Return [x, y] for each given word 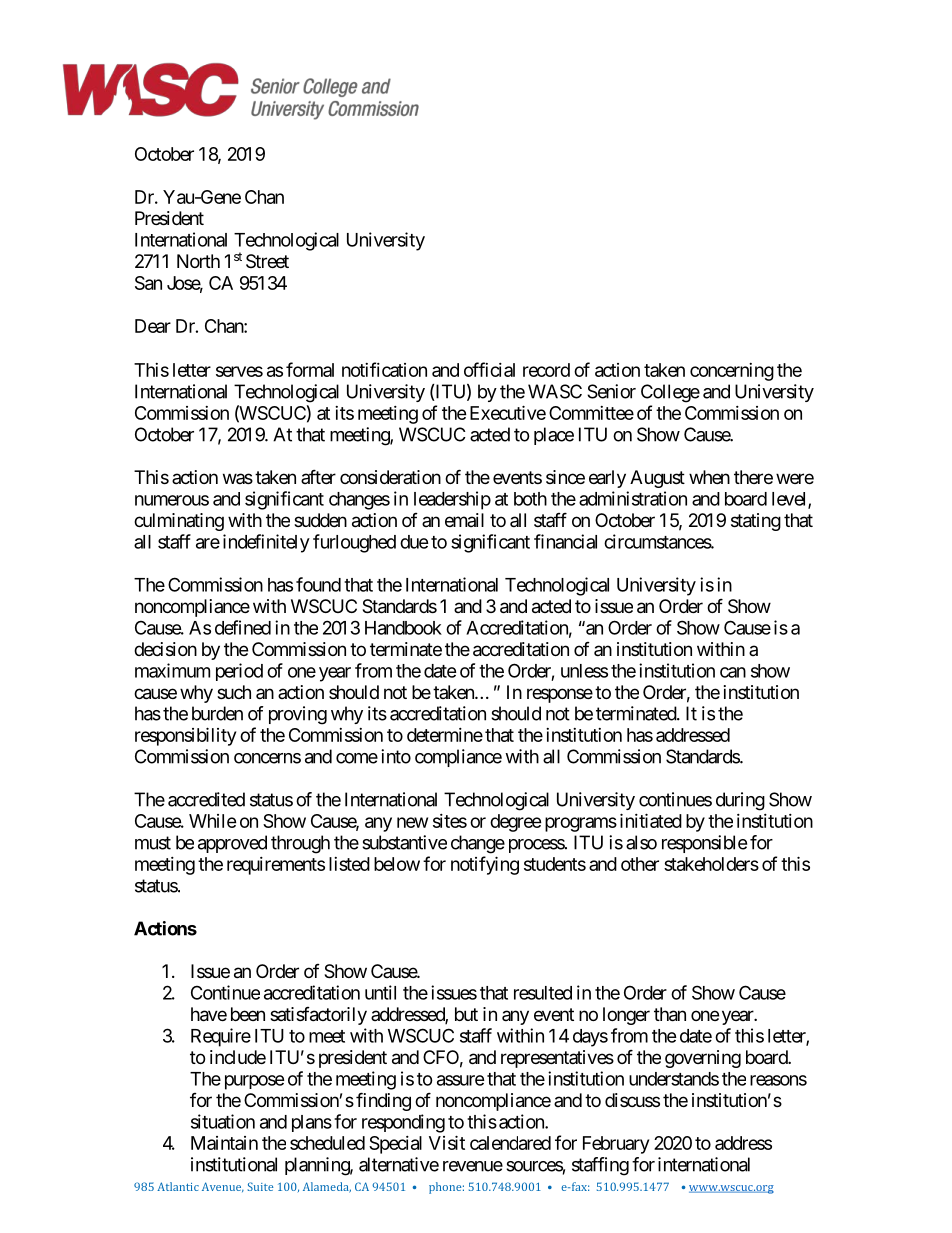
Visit [447, 1142]
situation [223, 1121]
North [198, 261]
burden [217, 713]
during [740, 801]
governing [703, 1059]
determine [445, 735]
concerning [732, 372]
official [489, 369]
